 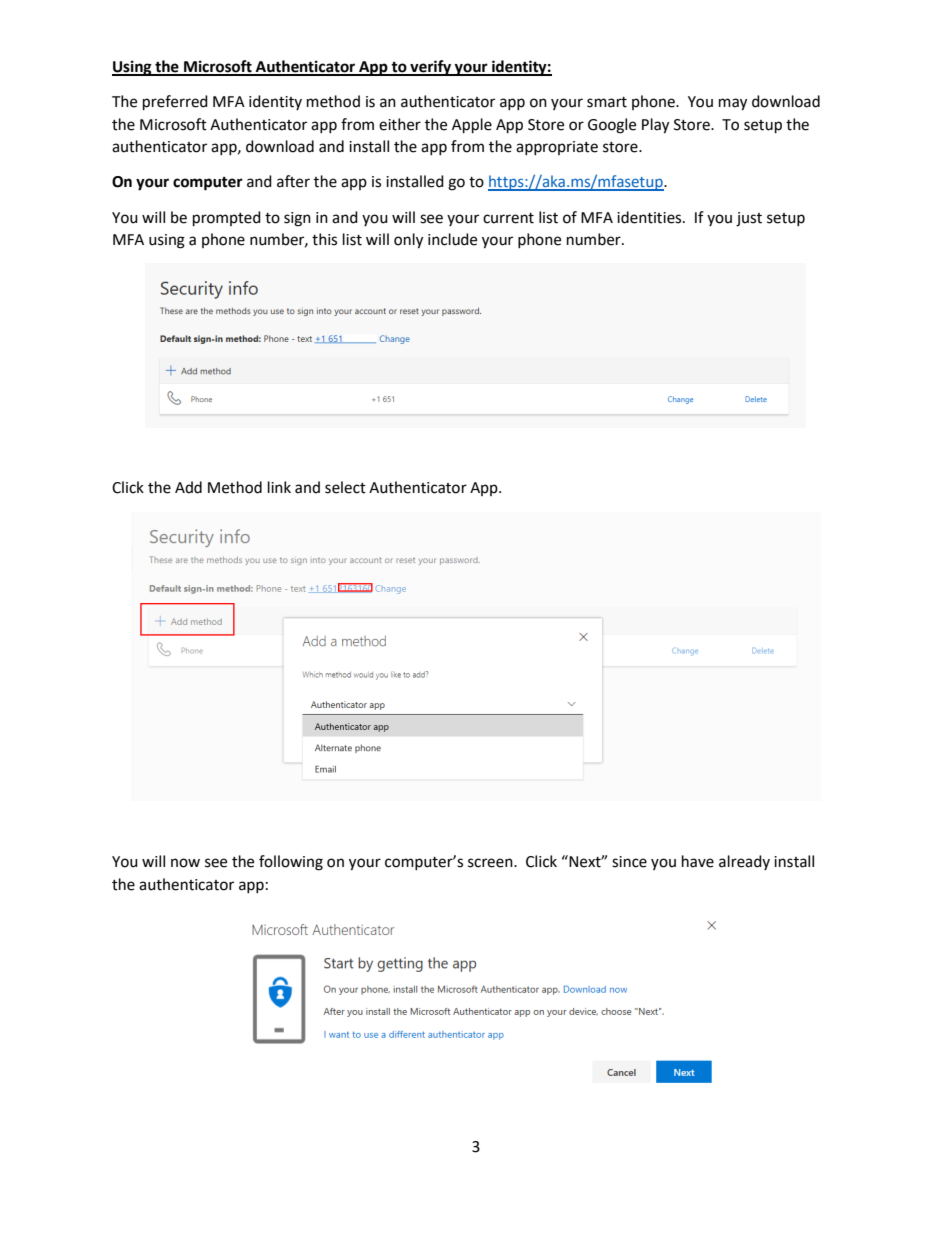 What do you see at coordinates (430, 68) in the page?
I see `verify` at bounding box center [430, 68].
